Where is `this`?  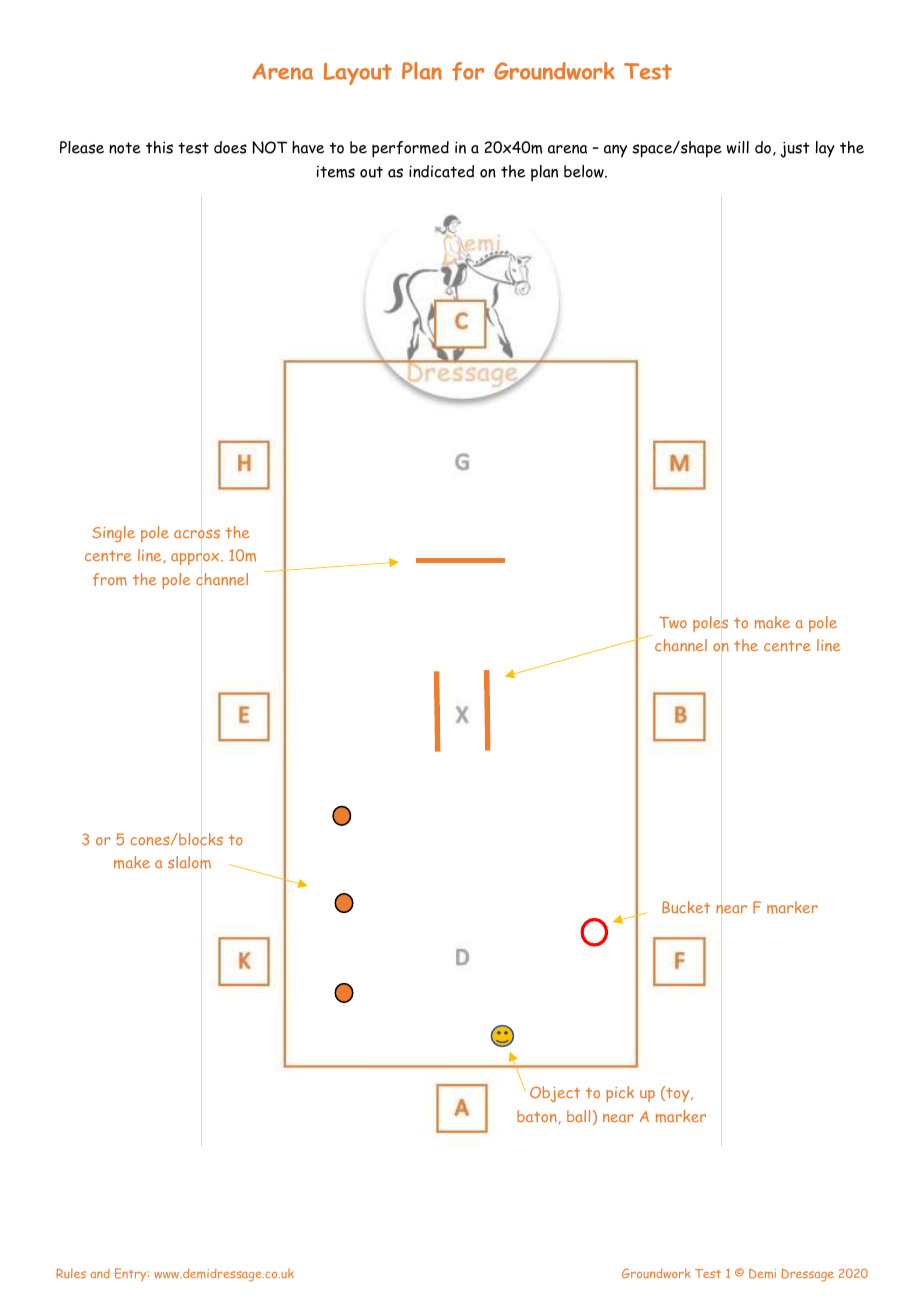
this is located at coordinates (159, 147).
